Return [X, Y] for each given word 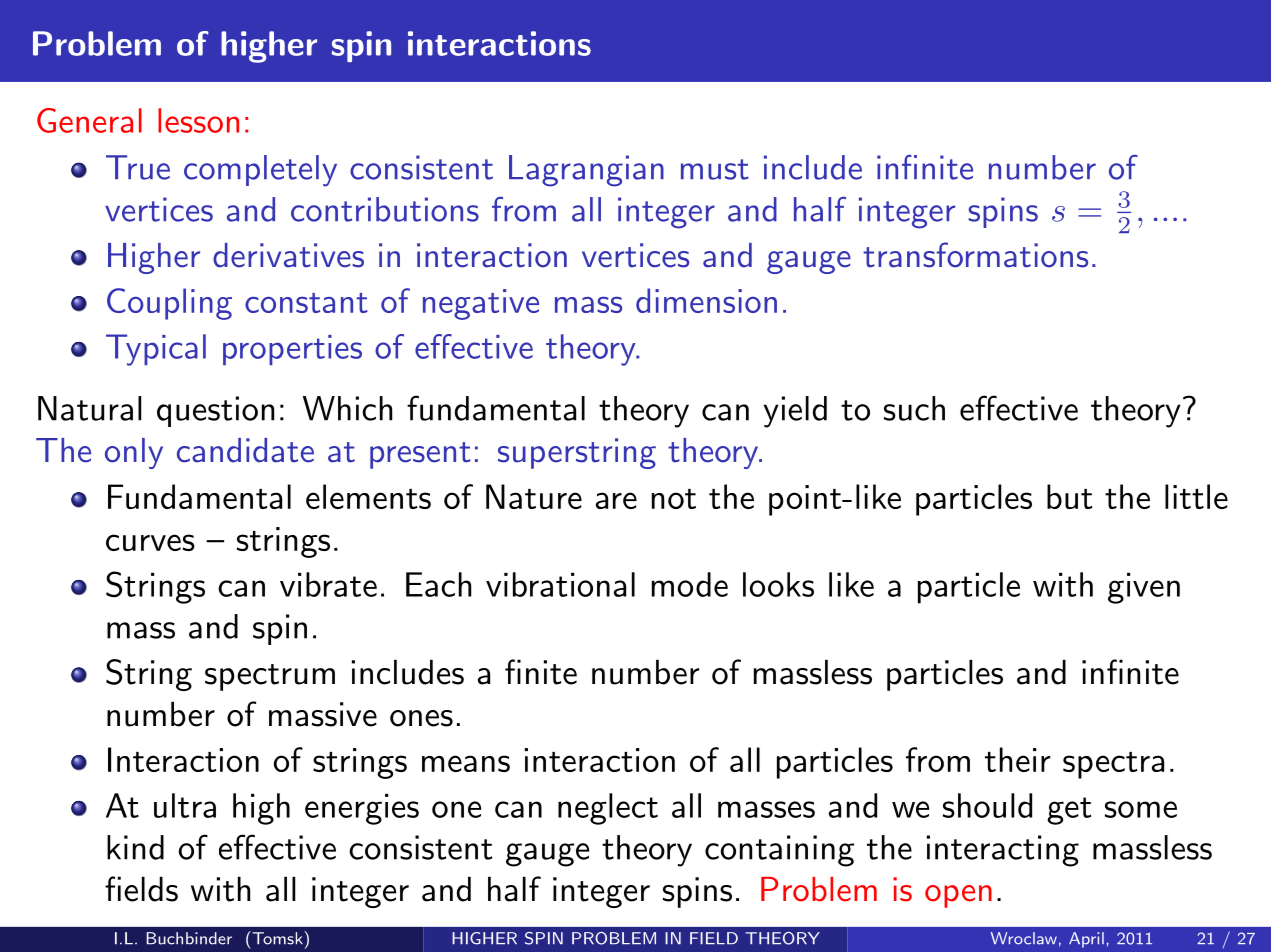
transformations [975, 255]
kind [135, 847]
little [1196, 496]
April [1086, 940]
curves [150, 542]
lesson [198, 120]
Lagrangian [586, 171]
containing [779, 851]
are [616, 500]
